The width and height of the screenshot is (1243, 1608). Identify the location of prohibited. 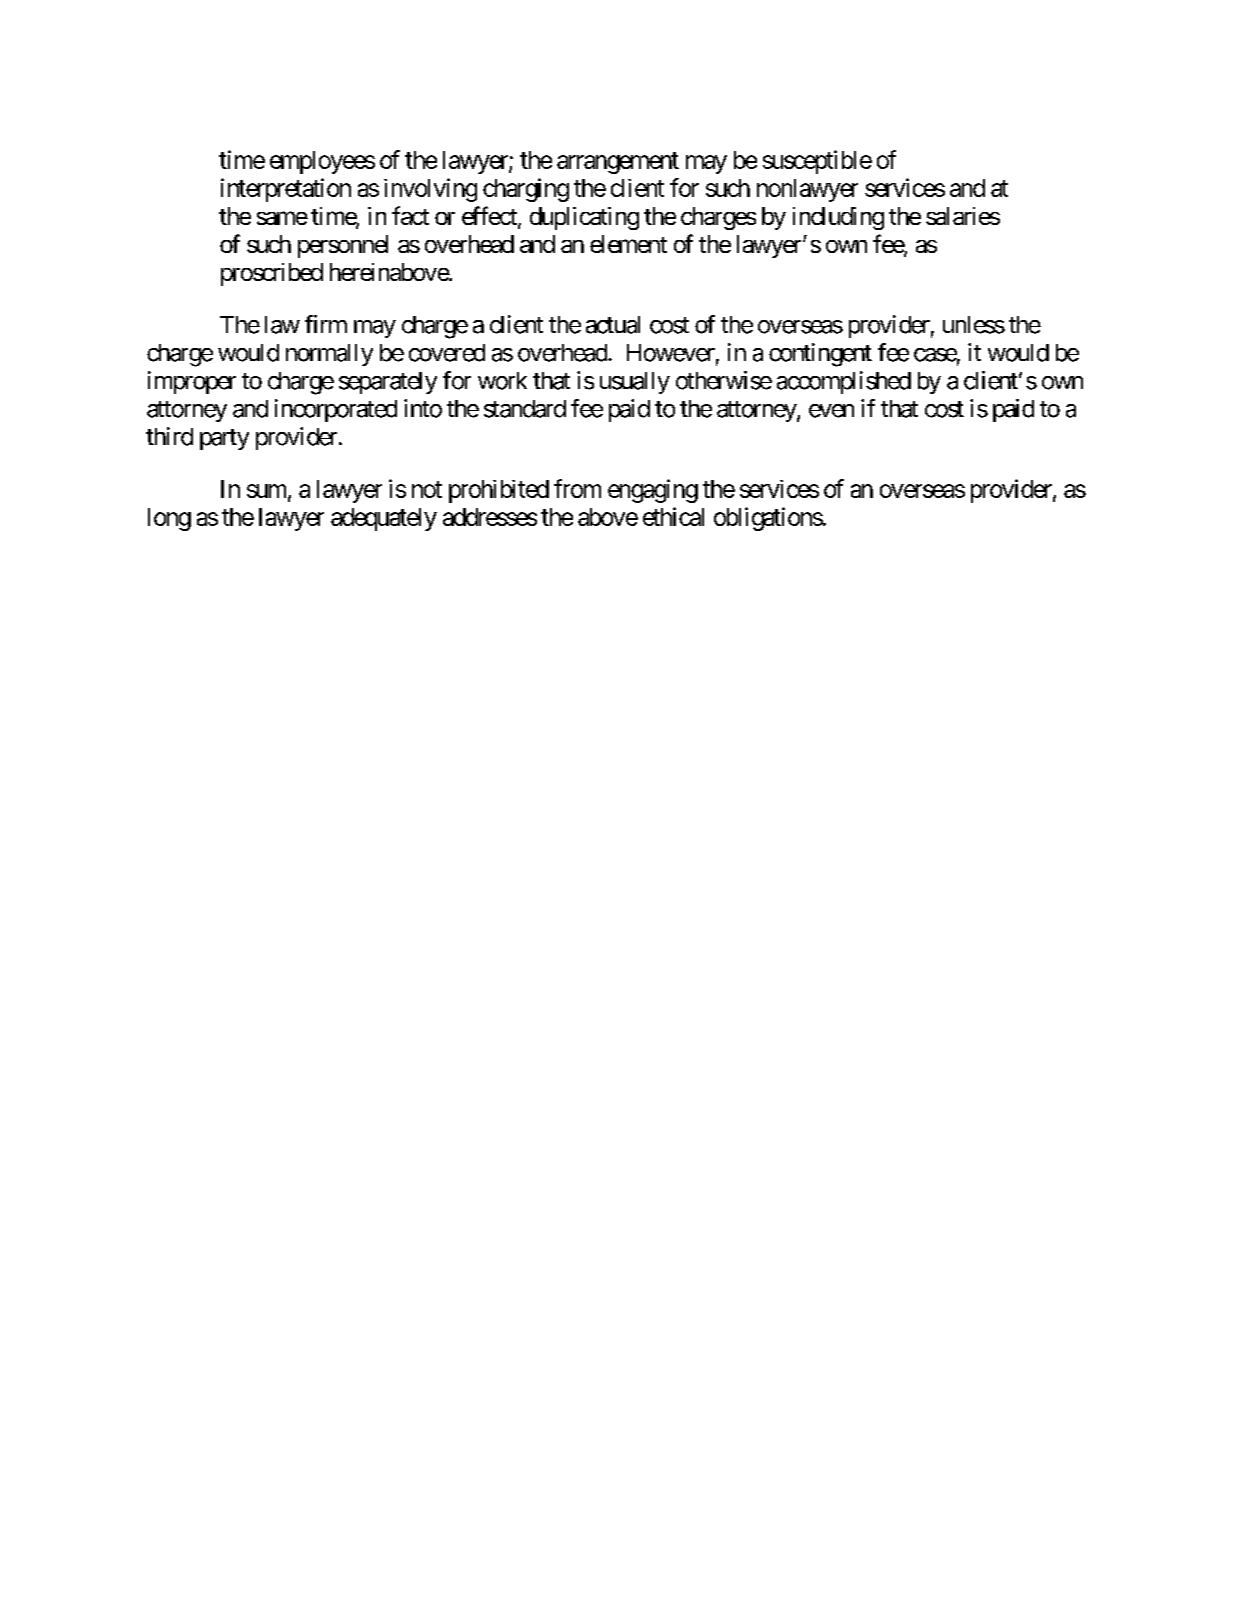
(499, 491).
